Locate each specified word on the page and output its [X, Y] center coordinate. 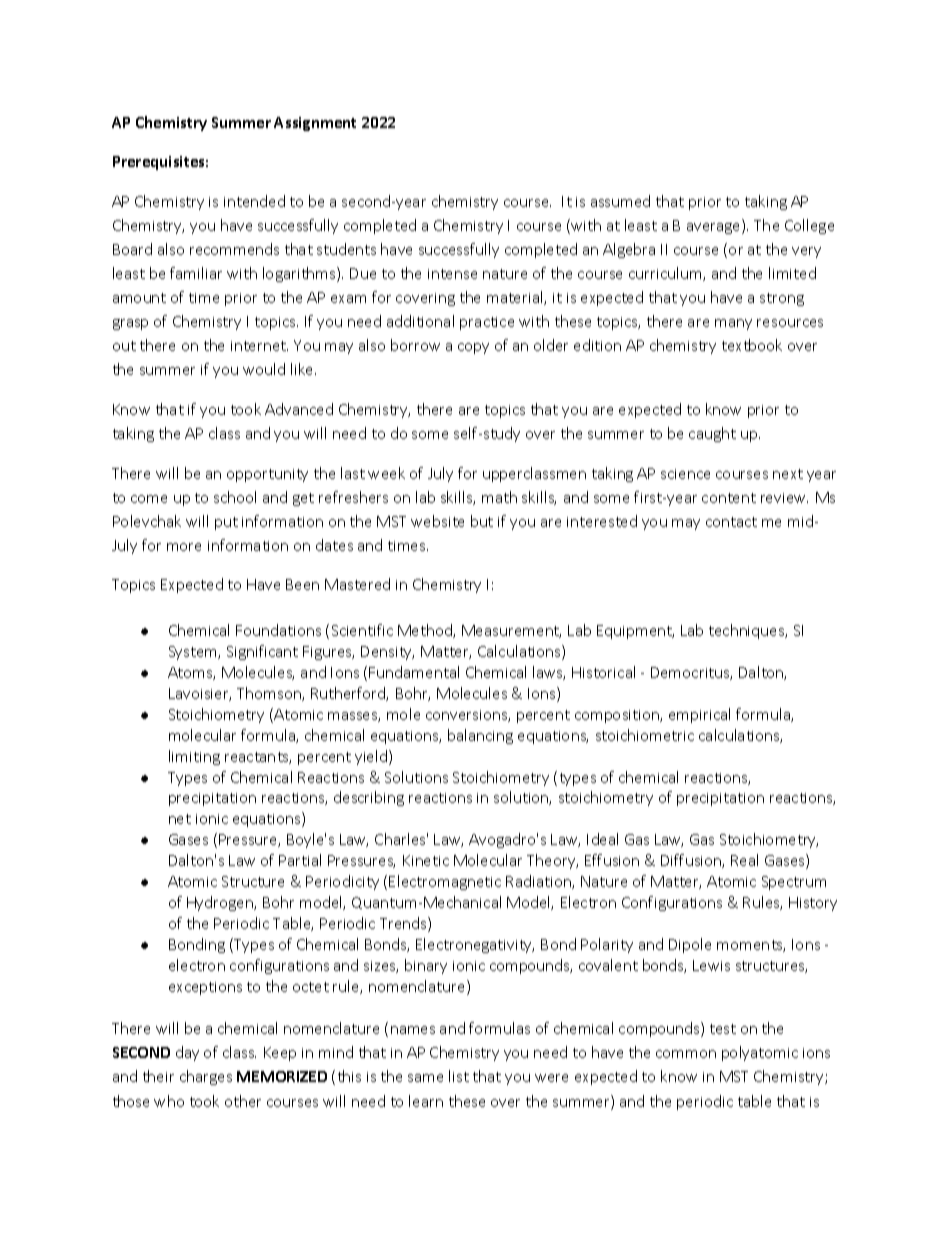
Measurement [511, 631]
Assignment [315, 124]
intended [254, 201]
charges [206, 1077]
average [715, 228]
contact [731, 522]
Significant [262, 652]
